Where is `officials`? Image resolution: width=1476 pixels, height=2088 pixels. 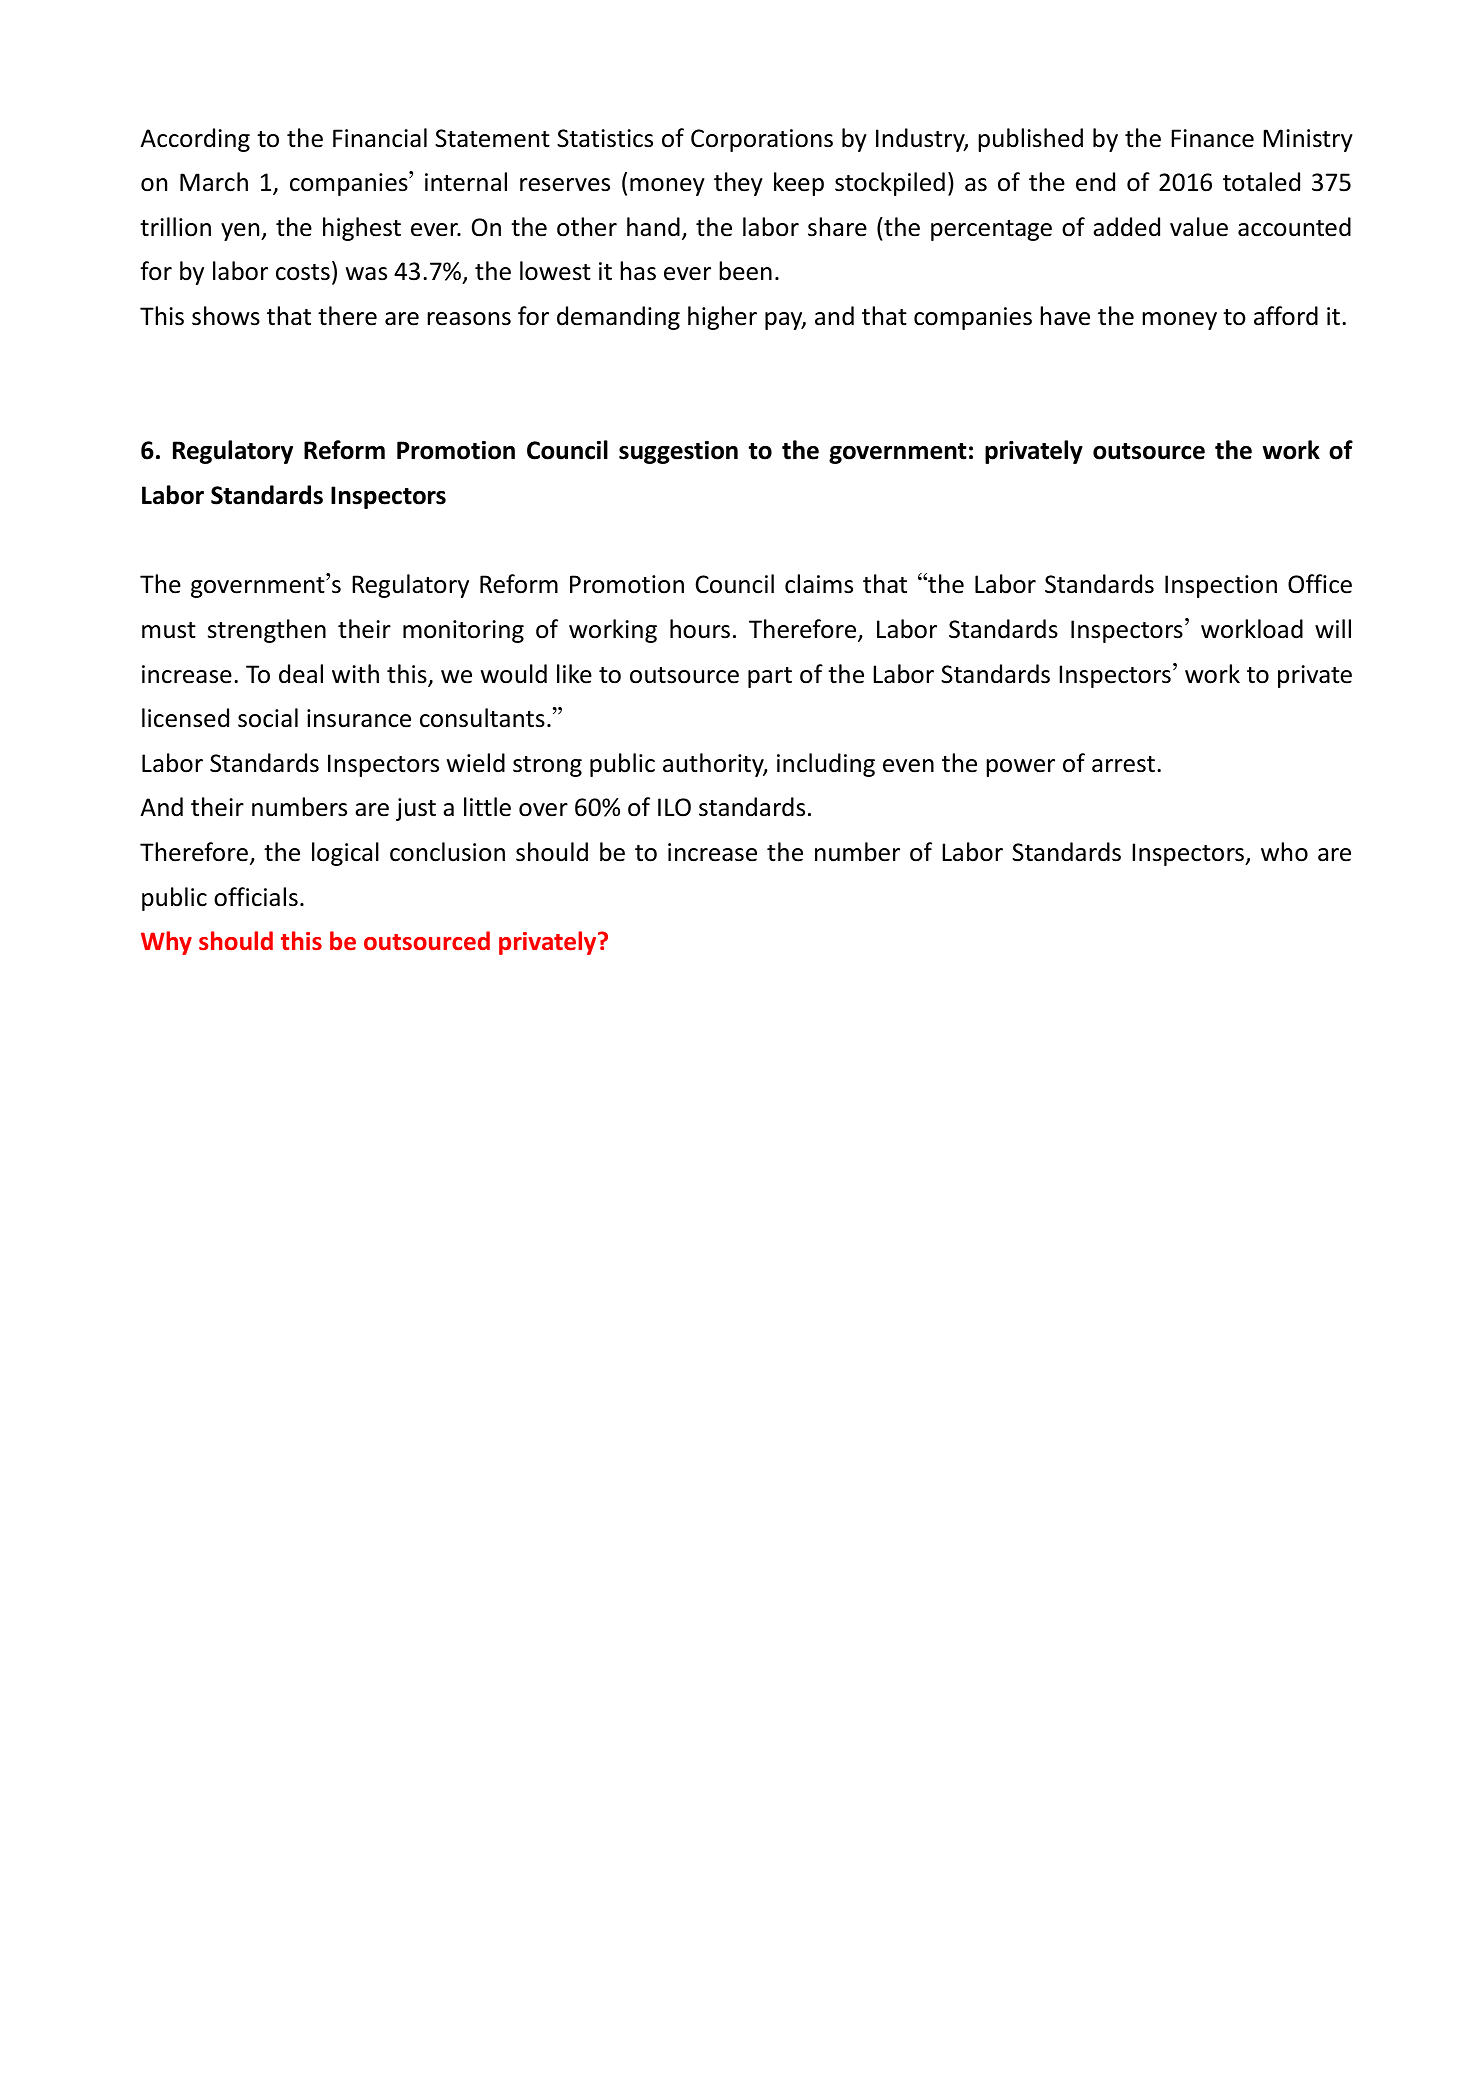
officials is located at coordinates (256, 897).
